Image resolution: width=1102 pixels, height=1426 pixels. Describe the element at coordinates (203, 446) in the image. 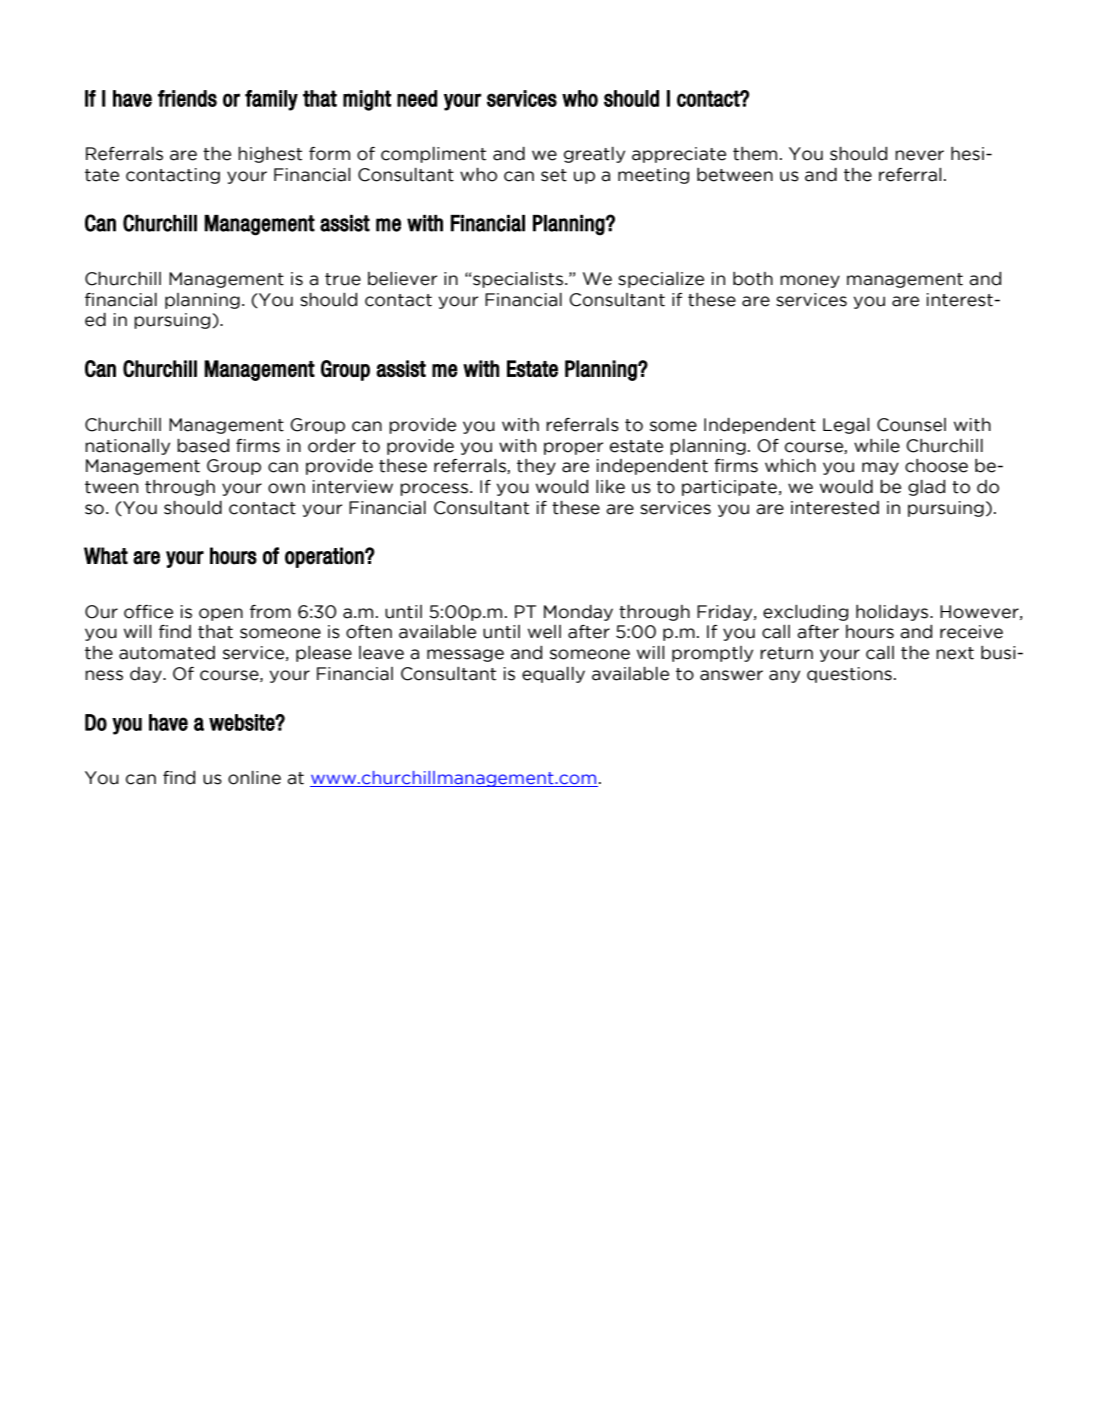

I see `based` at that location.
